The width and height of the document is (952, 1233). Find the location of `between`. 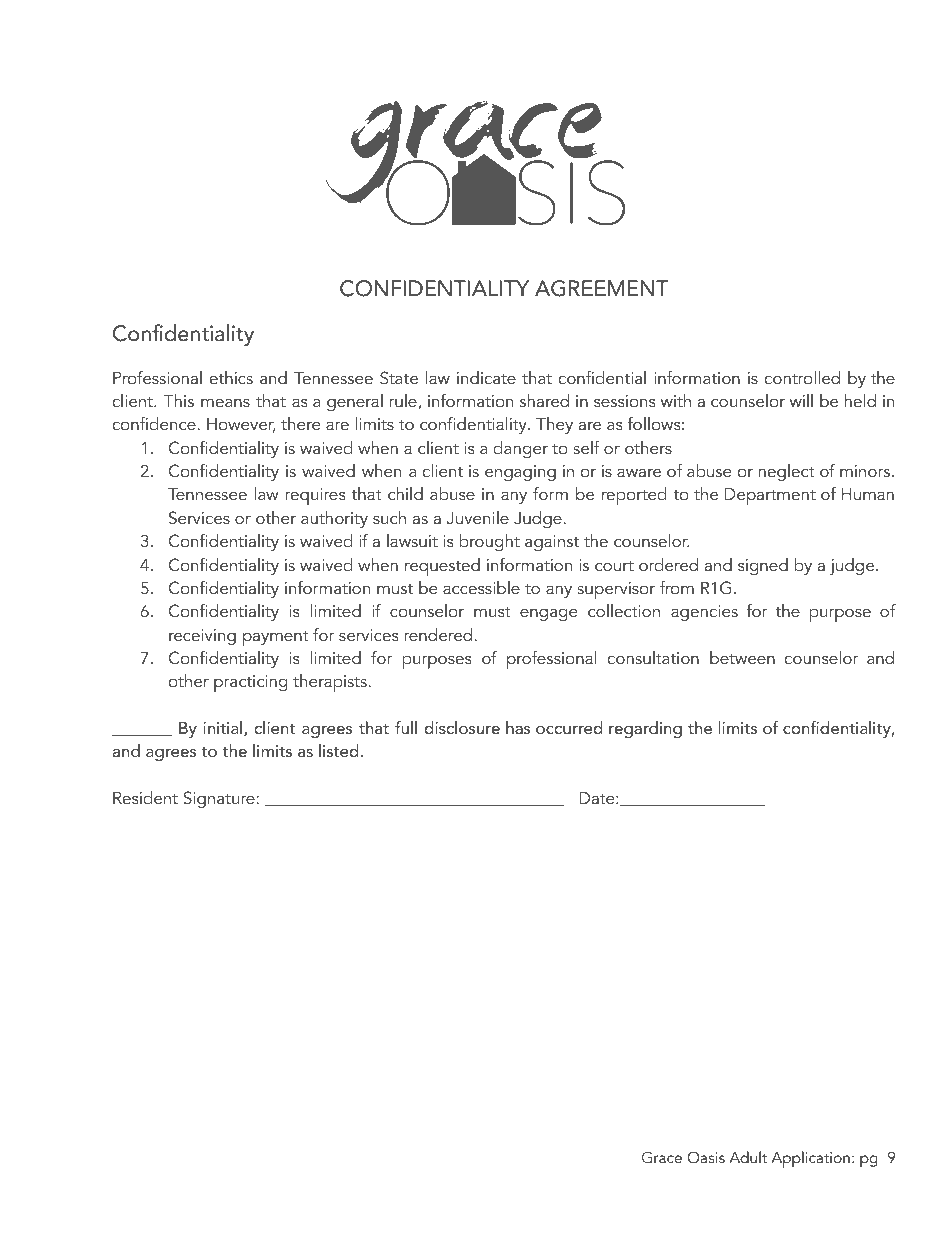

between is located at coordinates (742, 657).
